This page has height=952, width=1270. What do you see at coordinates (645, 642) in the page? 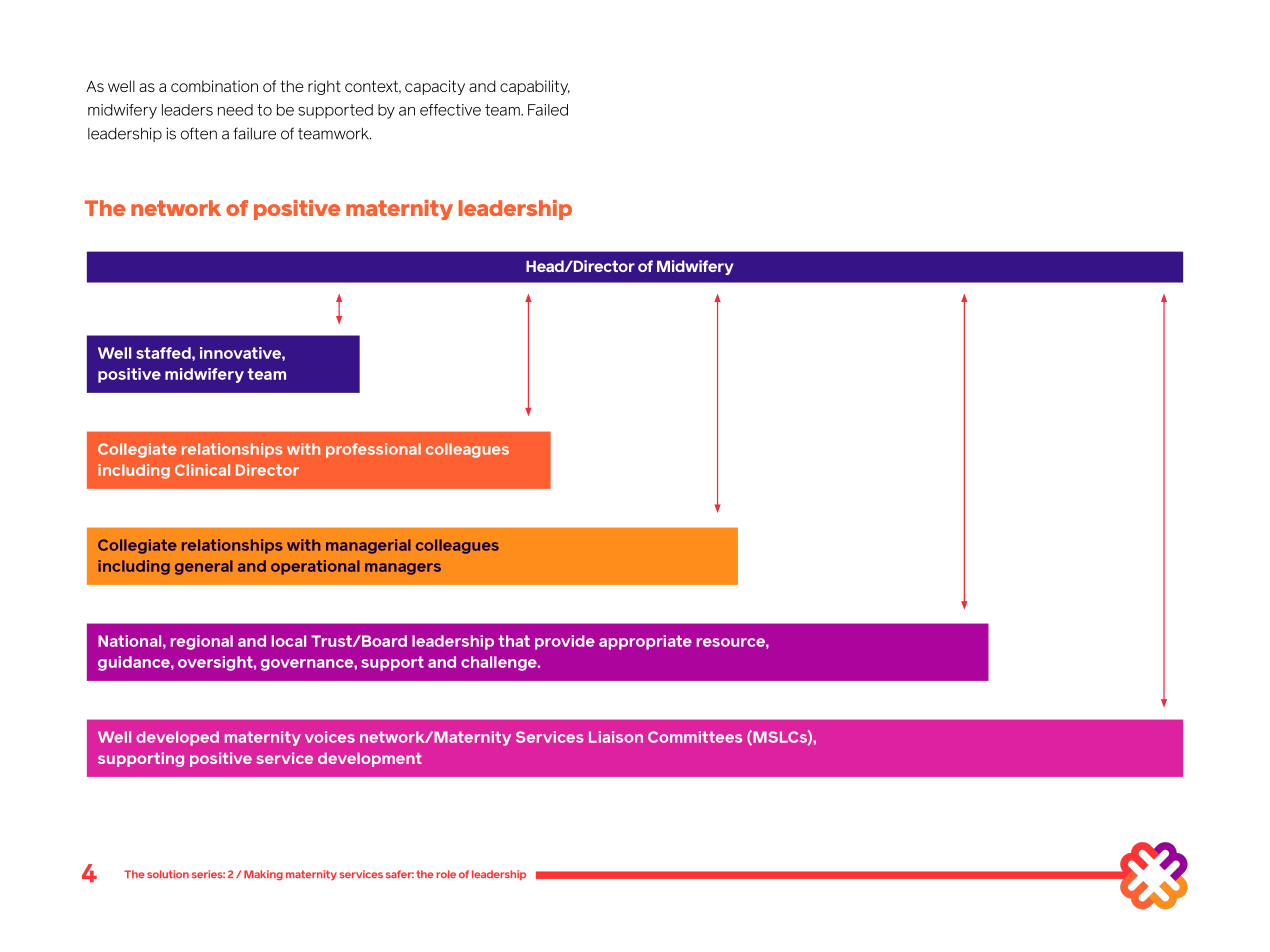
I see `appropriate` at bounding box center [645, 642].
